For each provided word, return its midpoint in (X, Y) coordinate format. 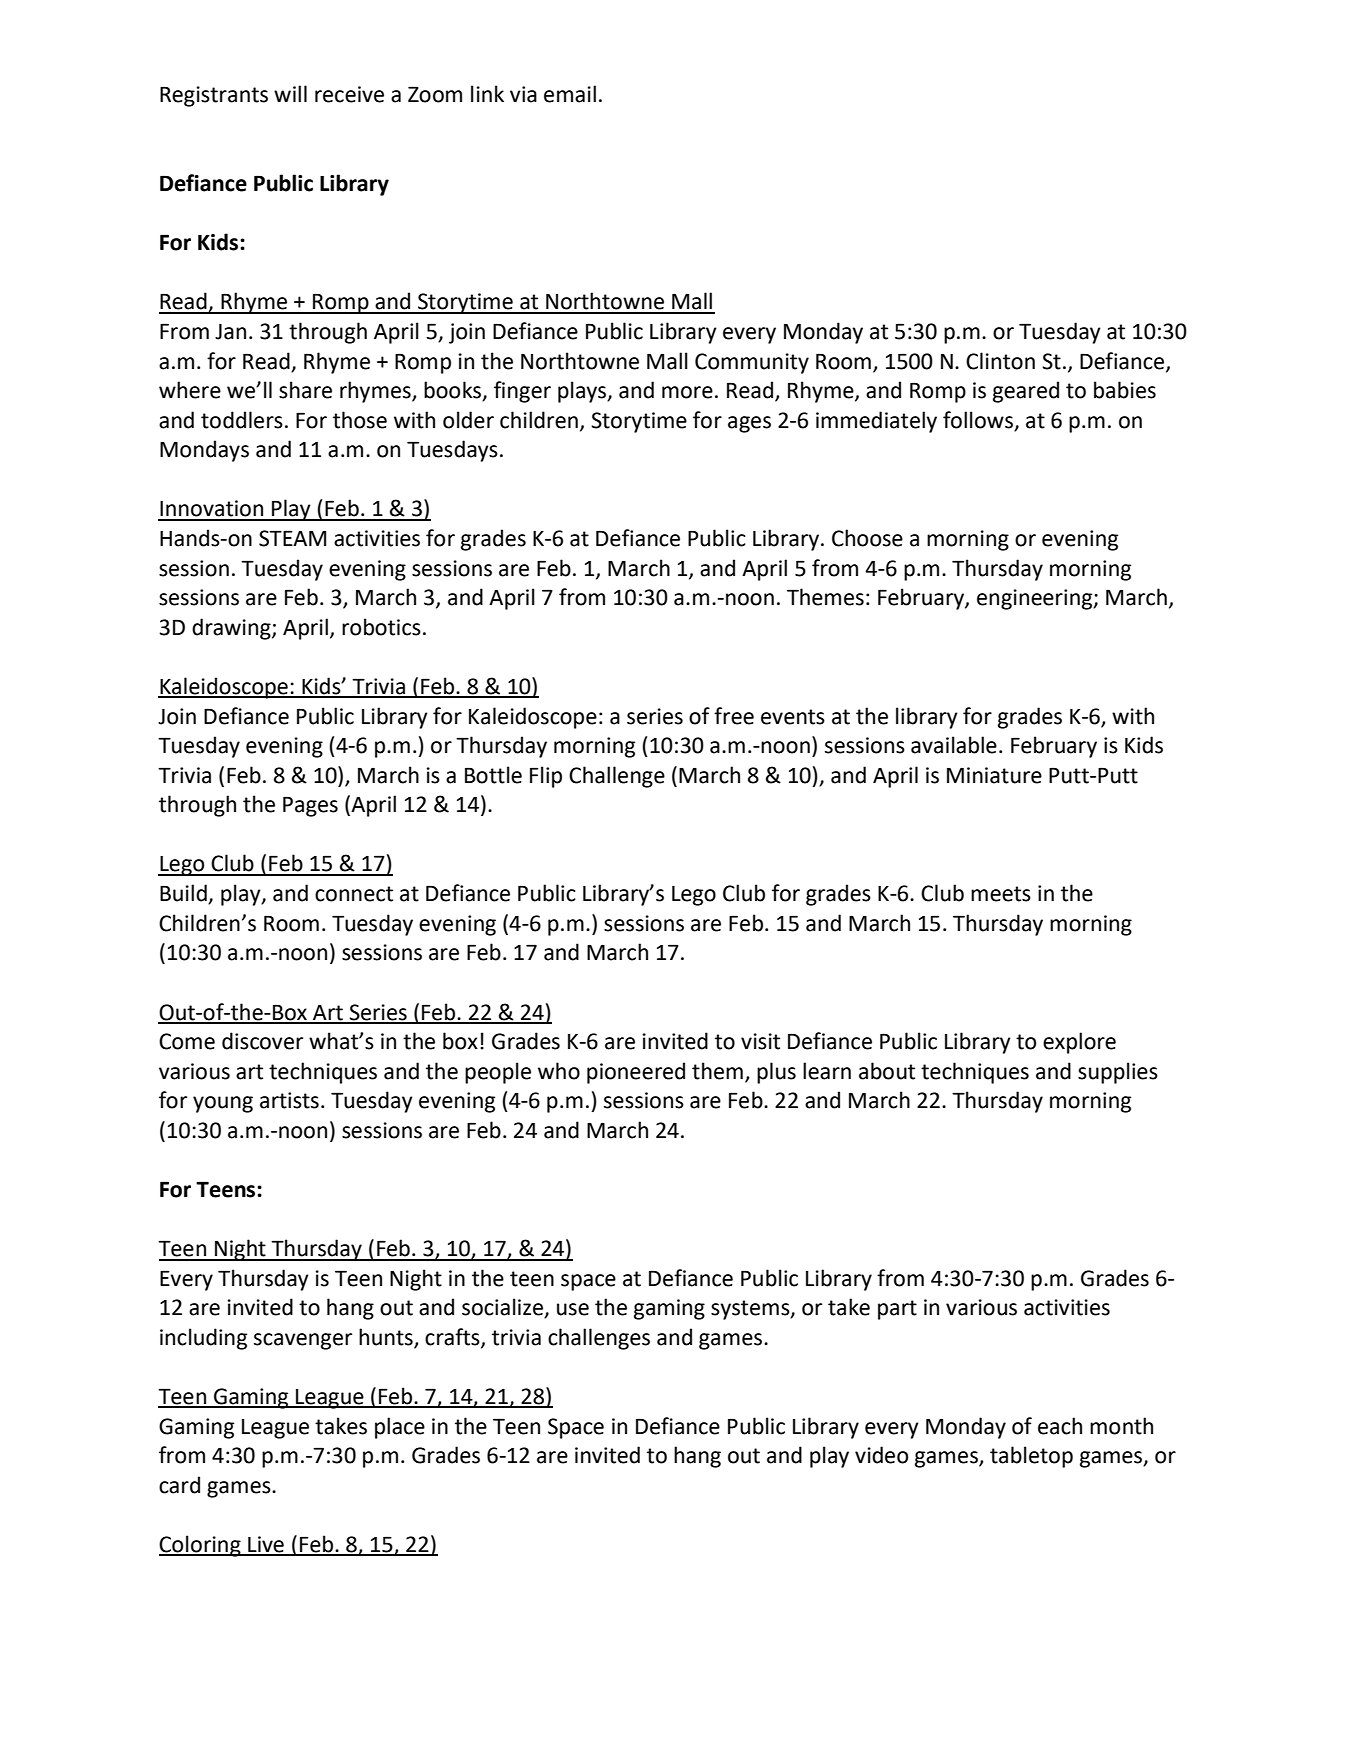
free (734, 716)
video (881, 1455)
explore (1079, 1043)
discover (262, 1041)
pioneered (636, 1073)
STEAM (292, 538)
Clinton (1000, 361)
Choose (867, 538)
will (290, 93)
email (570, 94)
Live (266, 1545)
